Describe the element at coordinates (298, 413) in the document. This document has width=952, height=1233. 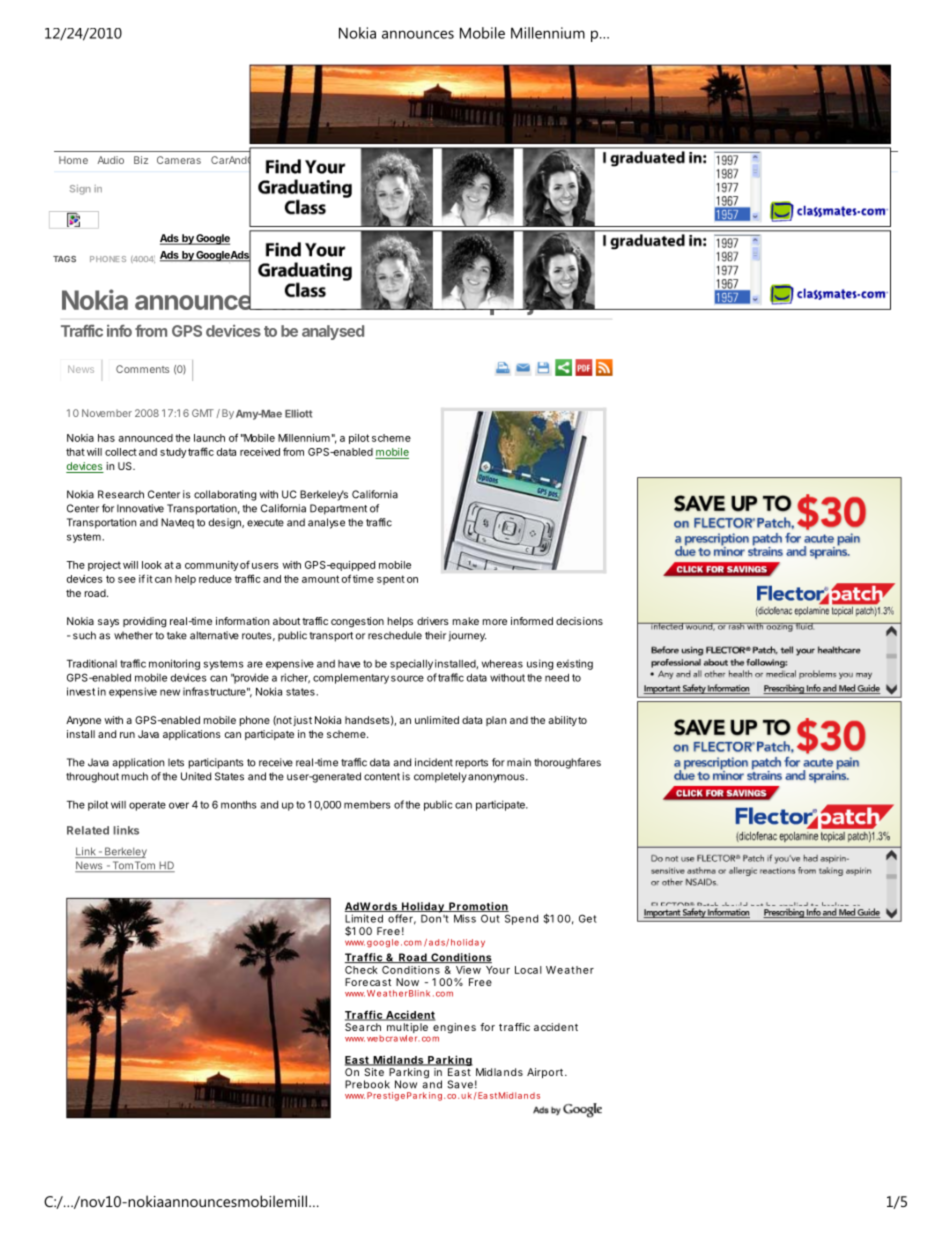
I see `Elliott` at that location.
